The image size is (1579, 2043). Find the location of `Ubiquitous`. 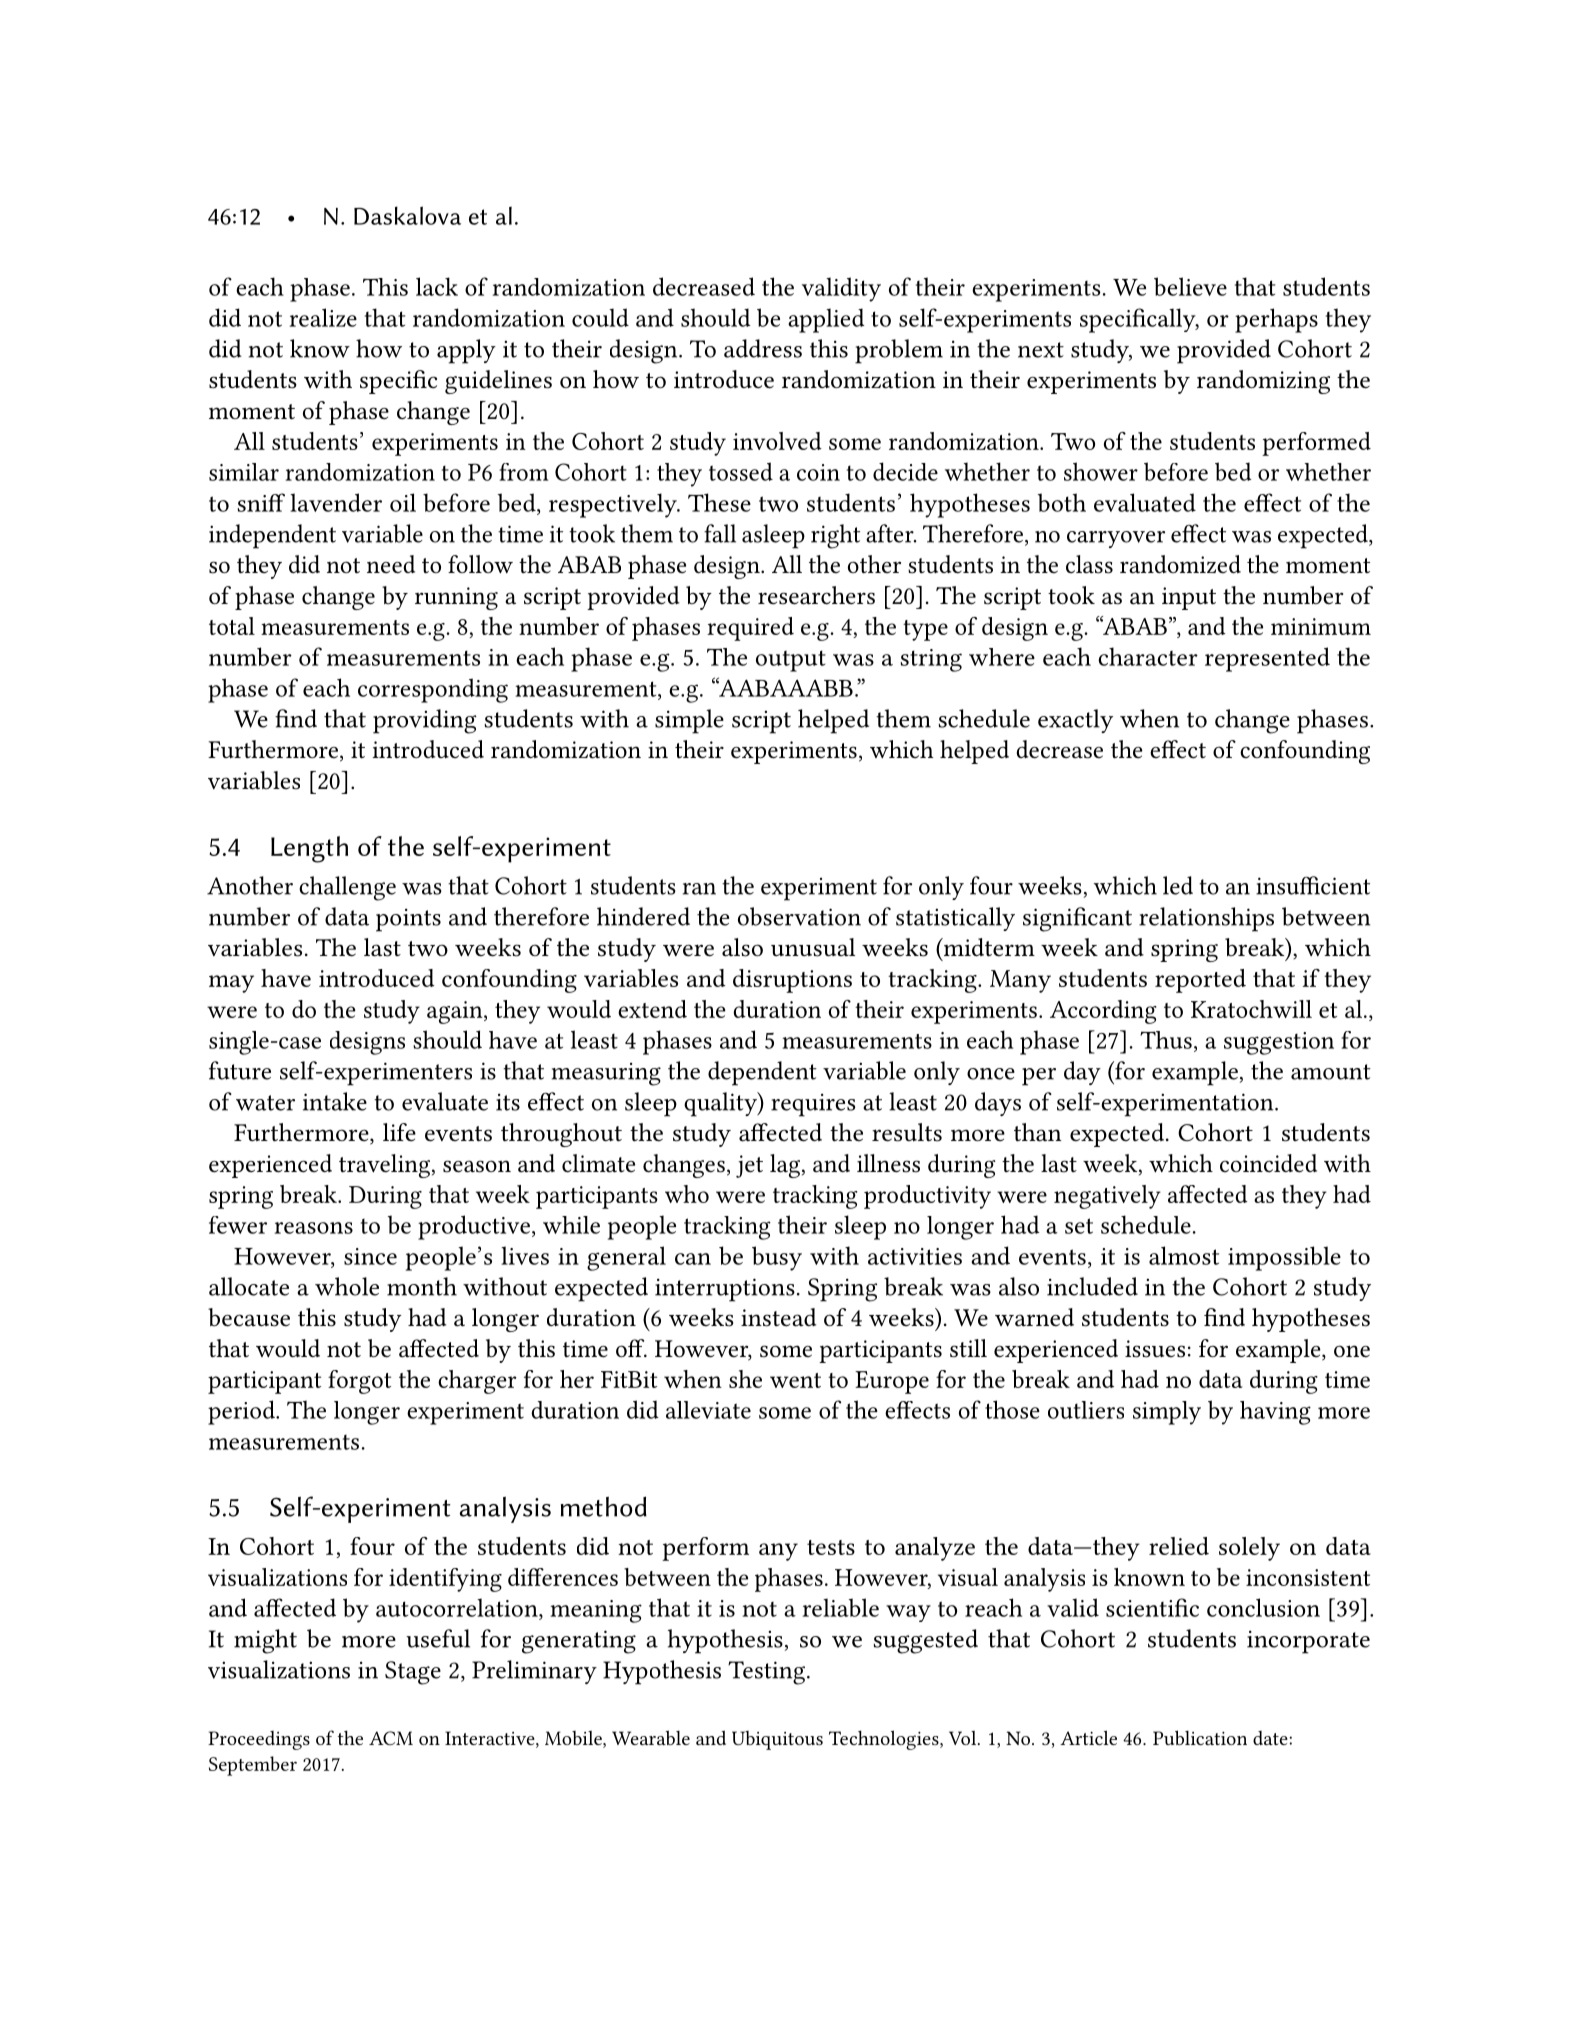

Ubiquitous is located at coordinates (777, 1740).
